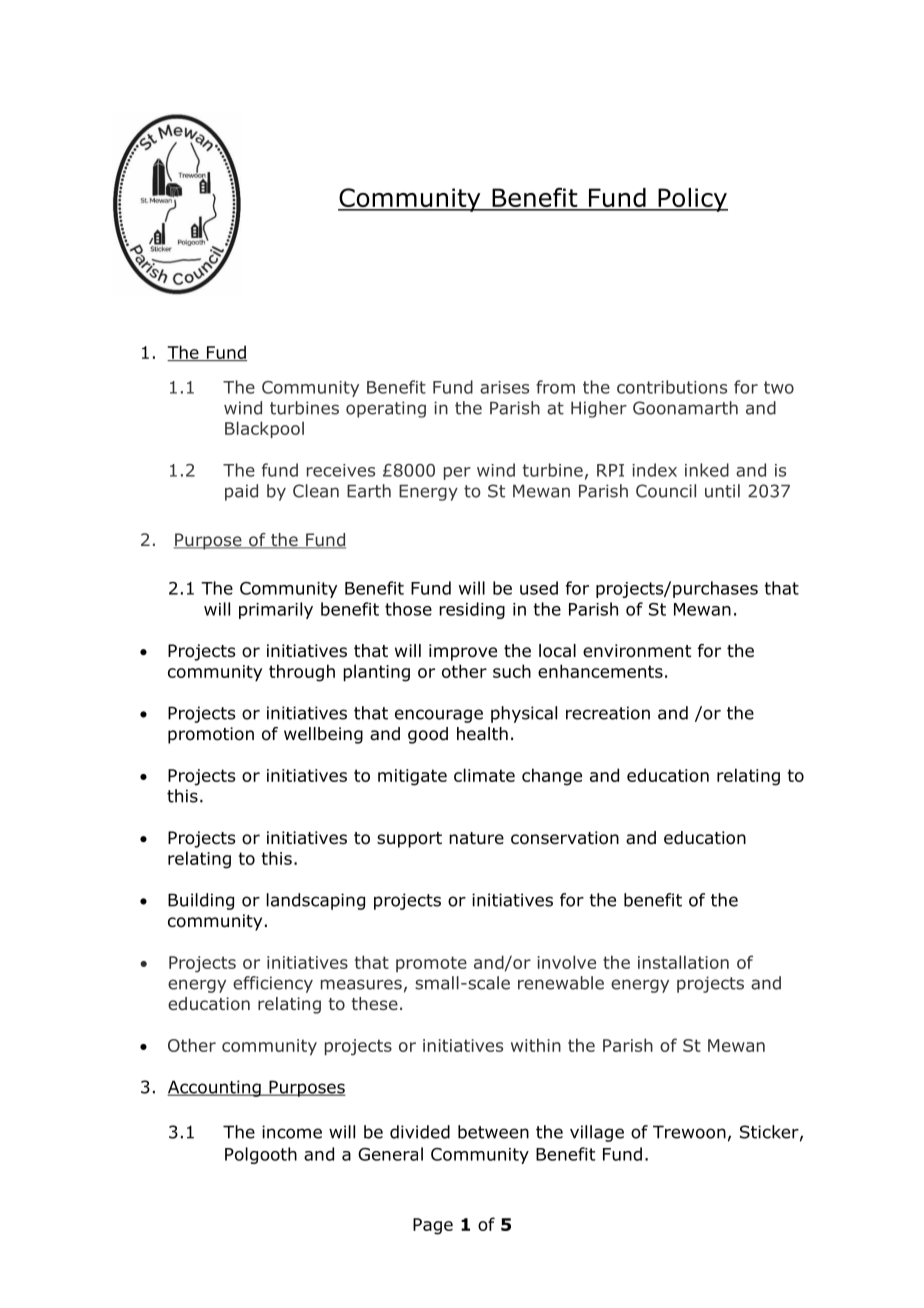 The image size is (924, 1308). What do you see at coordinates (692, 200) in the screenshot?
I see `Policy` at bounding box center [692, 200].
